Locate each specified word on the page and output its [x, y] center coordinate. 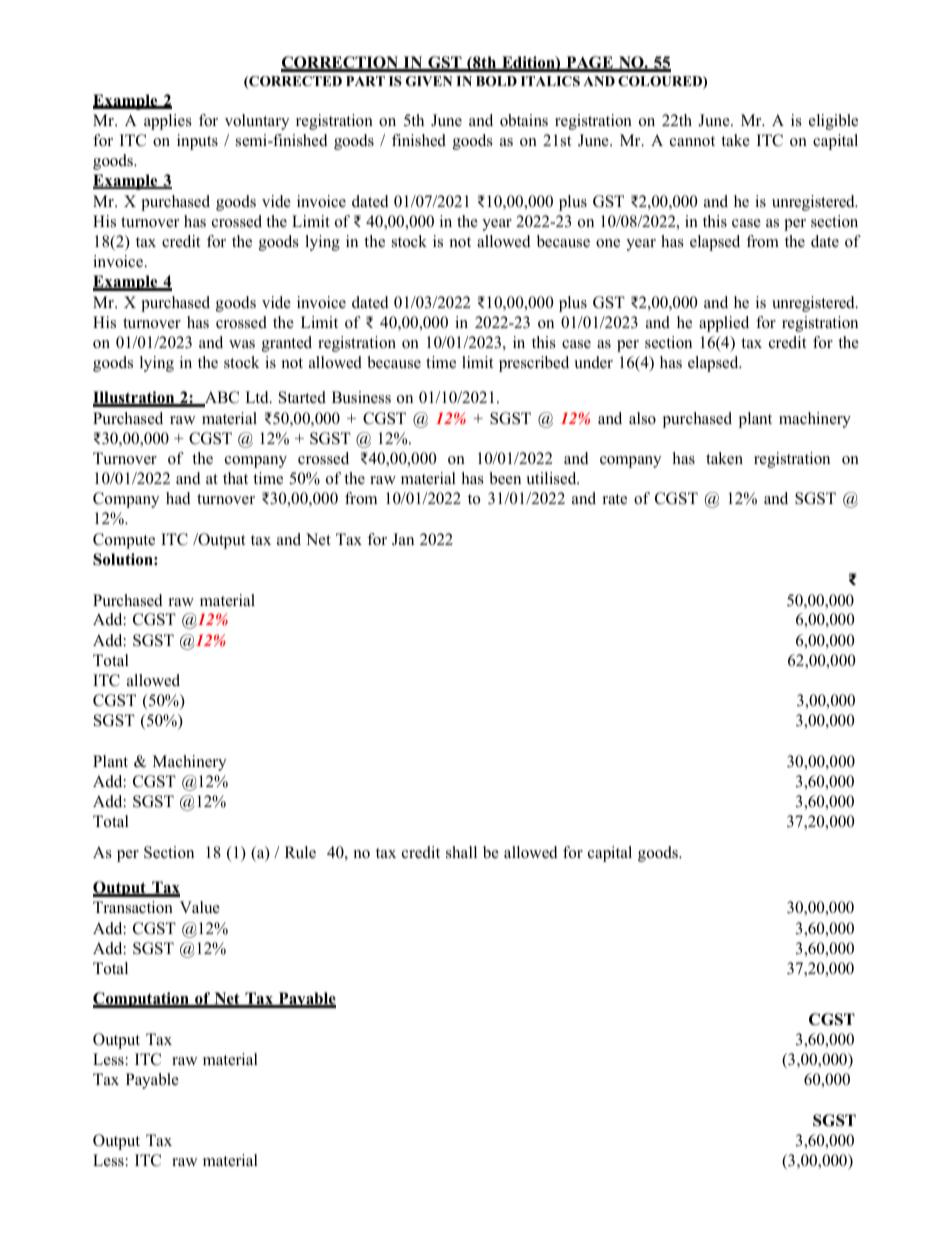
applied [724, 324]
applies [168, 122]
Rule [300, 852]
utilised [552, 478]
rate [615, 499]
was [242, 344]
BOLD [496, 81]
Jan [403, 539]
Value [200, 907]
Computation [142, 1000]
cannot [692, 141]
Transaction [133, 907]
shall [461, 852]
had [178, 498]
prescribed [534, 364]
